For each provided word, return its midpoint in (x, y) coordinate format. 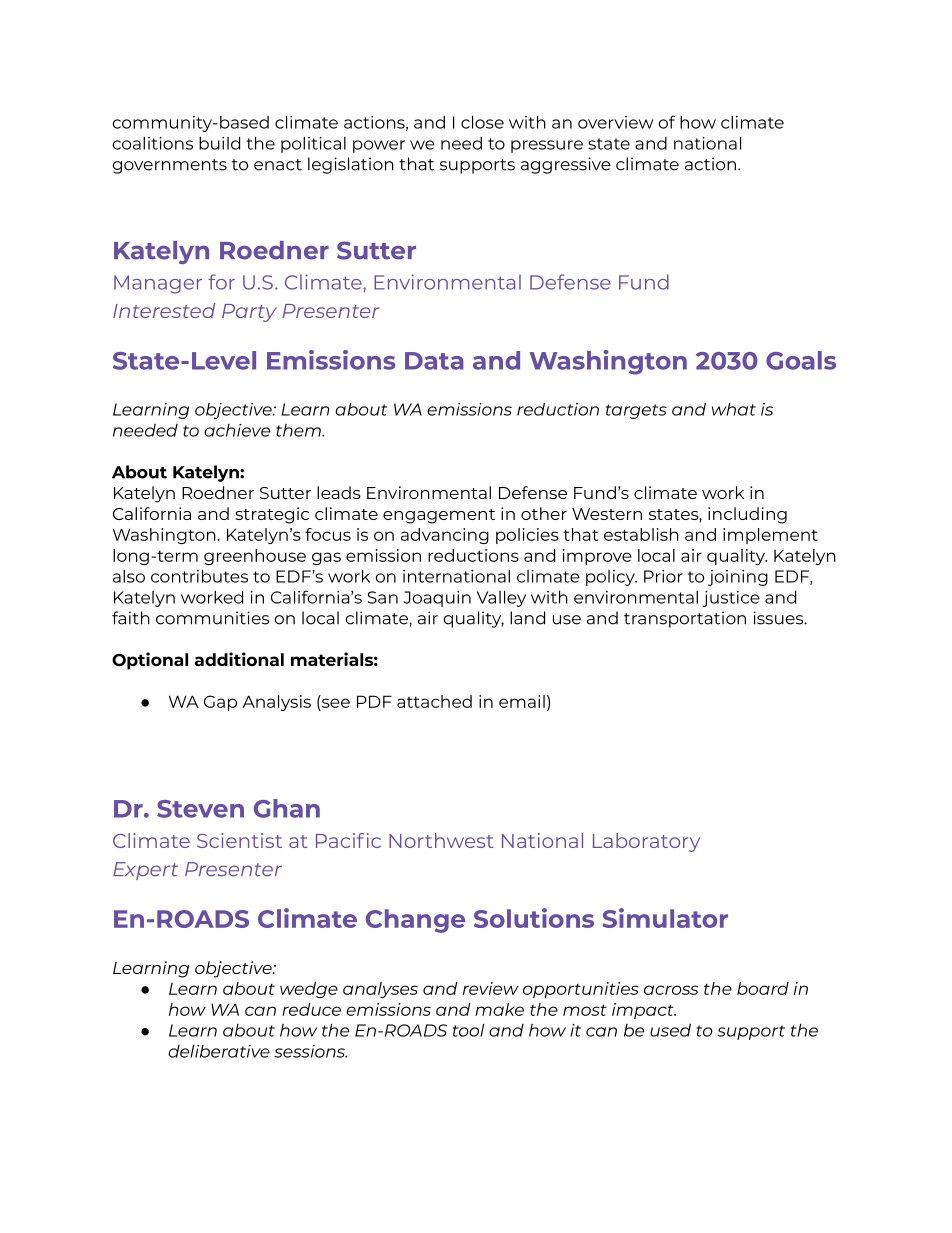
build (219, 143)
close (482, 122)
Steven (200, 809)
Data (434, 361)
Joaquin (437, 599)
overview (615, 122)
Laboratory (646, 842)
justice (731, 599)
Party (249, 313)
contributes (199, 576)
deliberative (219, 1051)
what (734, 409)
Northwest (441, 840)
